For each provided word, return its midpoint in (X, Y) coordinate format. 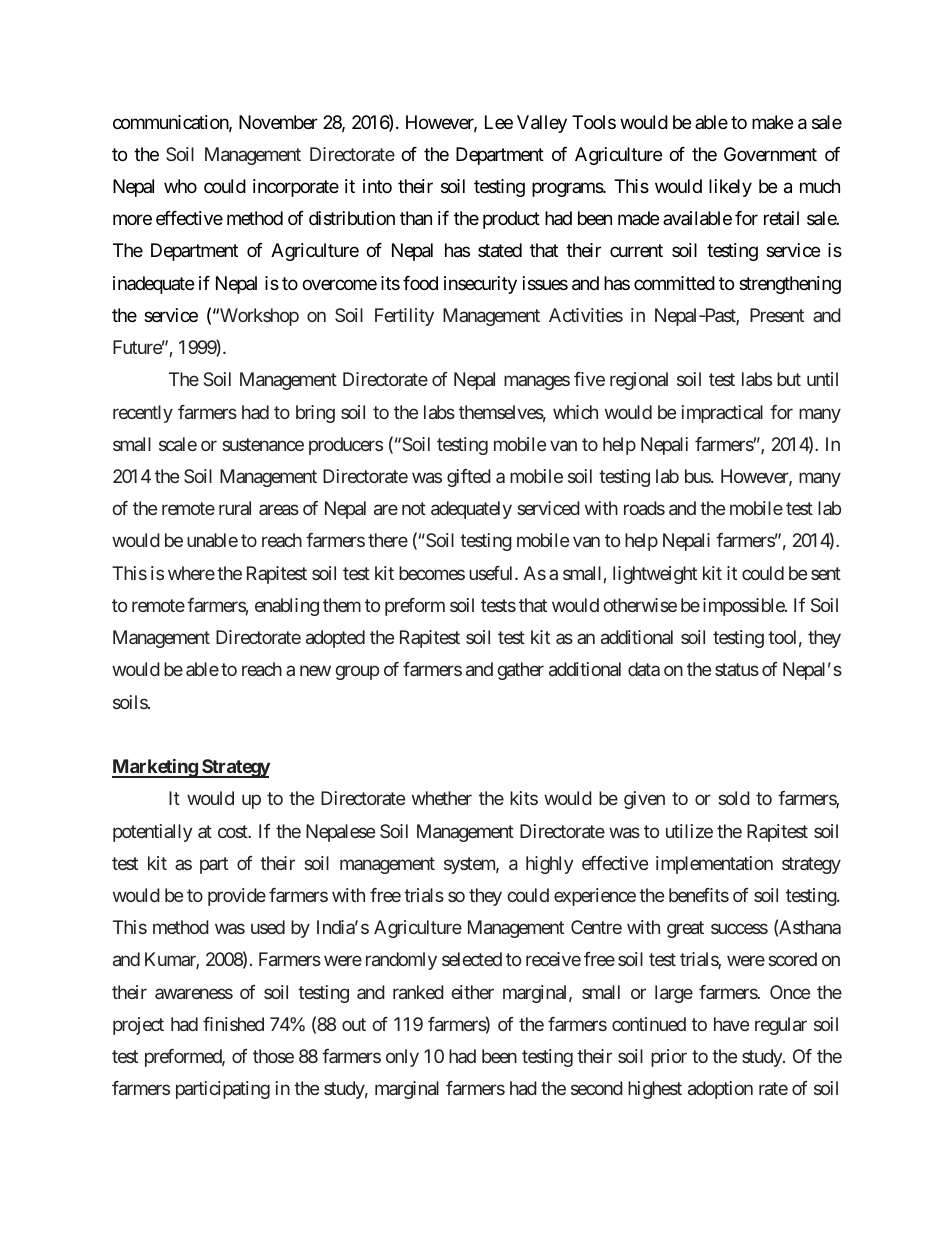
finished (233, 1024)
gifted (469, 478)
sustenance (263, 444)
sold (734, 798)
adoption (720, 1090)
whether (442, 798)
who (180, 186)
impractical (722, 414)
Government (770, 154)
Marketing (155, 768)
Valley (542, 124)
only (402, 1058)
